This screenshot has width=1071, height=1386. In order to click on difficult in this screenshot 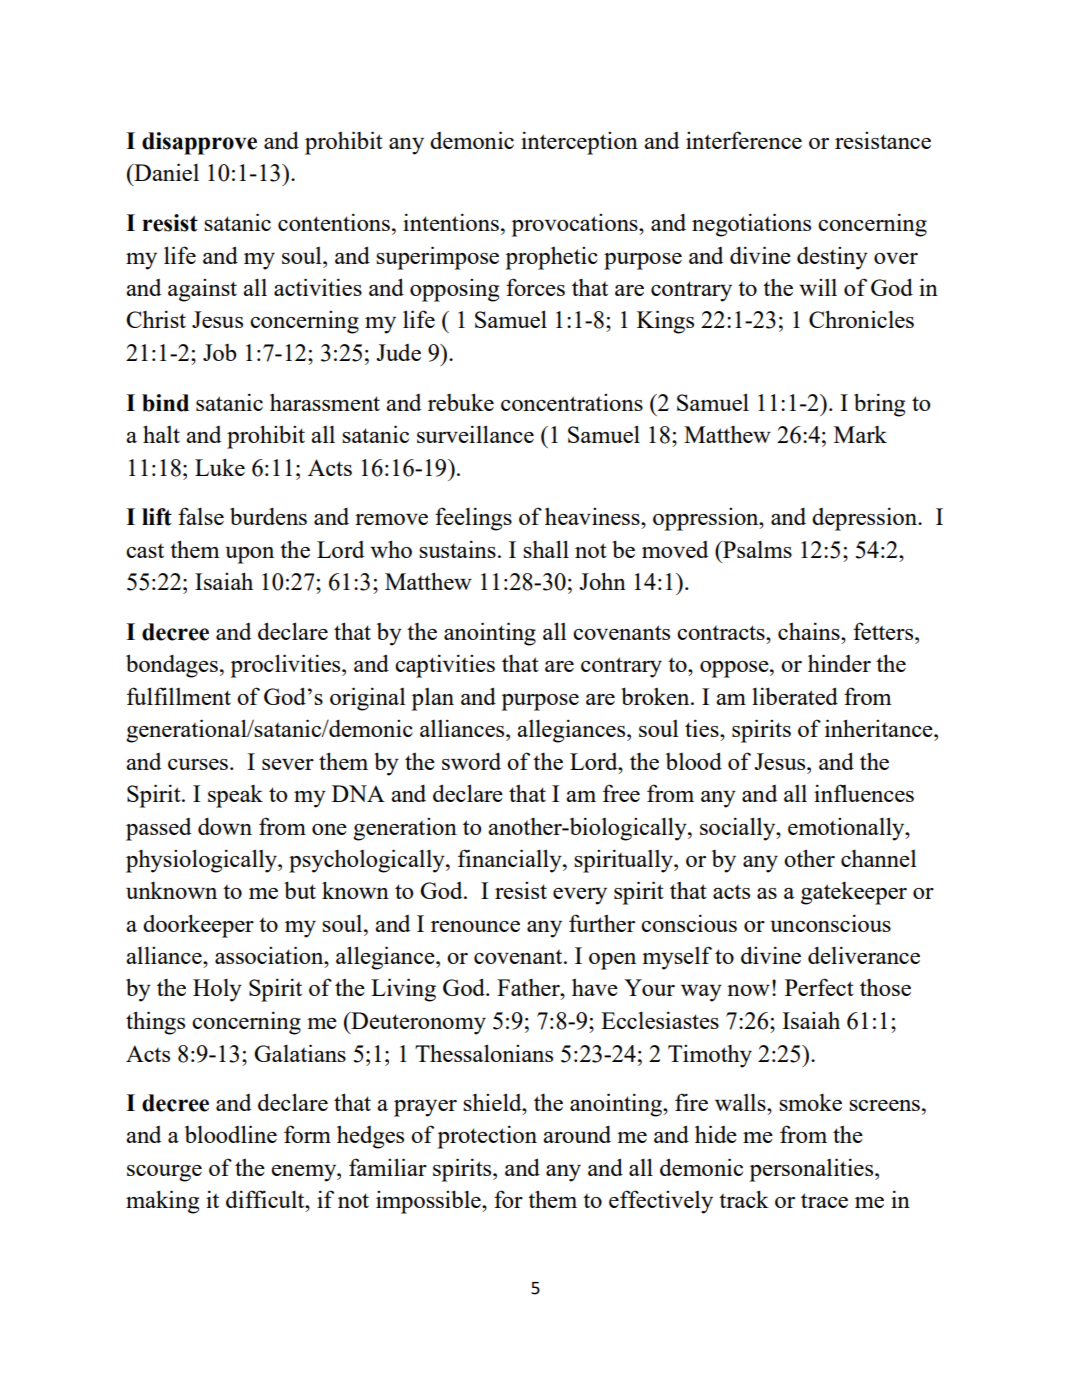, I will do `click(266, 1199)`.
